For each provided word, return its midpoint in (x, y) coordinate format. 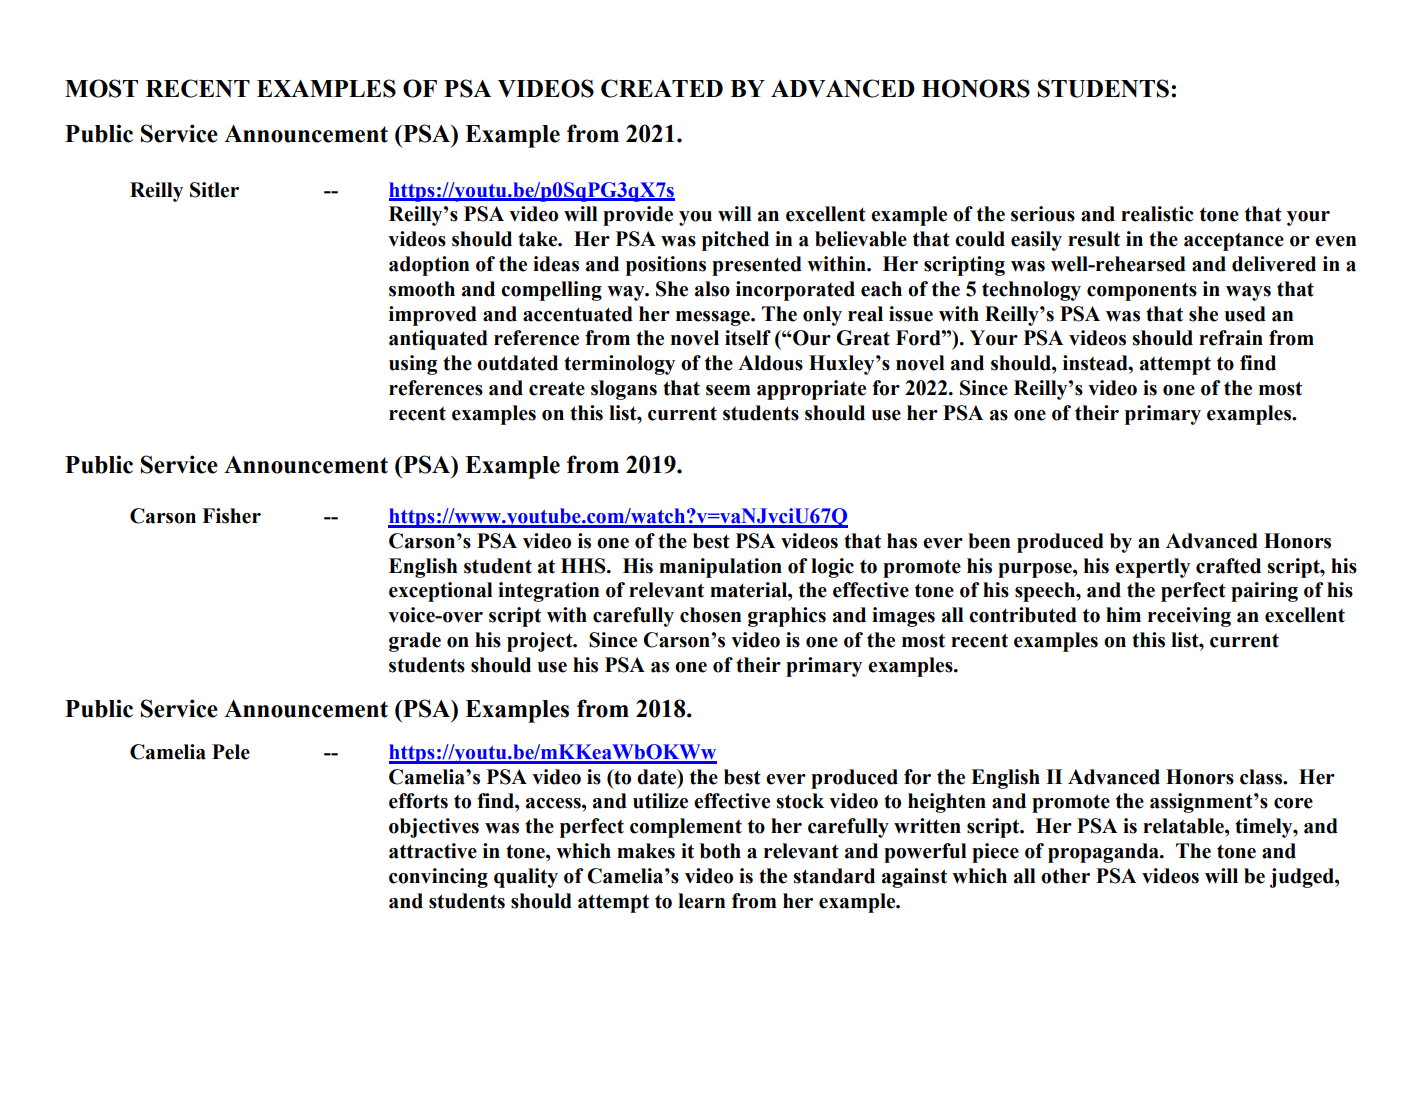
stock (800, 801)
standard (834, 876)
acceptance (1234, 242)
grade (415, 642)
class (1262, 777)
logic (832, 568)
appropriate (811, 390)
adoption (429, 266)
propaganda (1104, 853)
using (413, 365)
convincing (438, 878)
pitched (735, 241)
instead (1096, 363)
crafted (1228, 566)
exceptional (441, 592)
